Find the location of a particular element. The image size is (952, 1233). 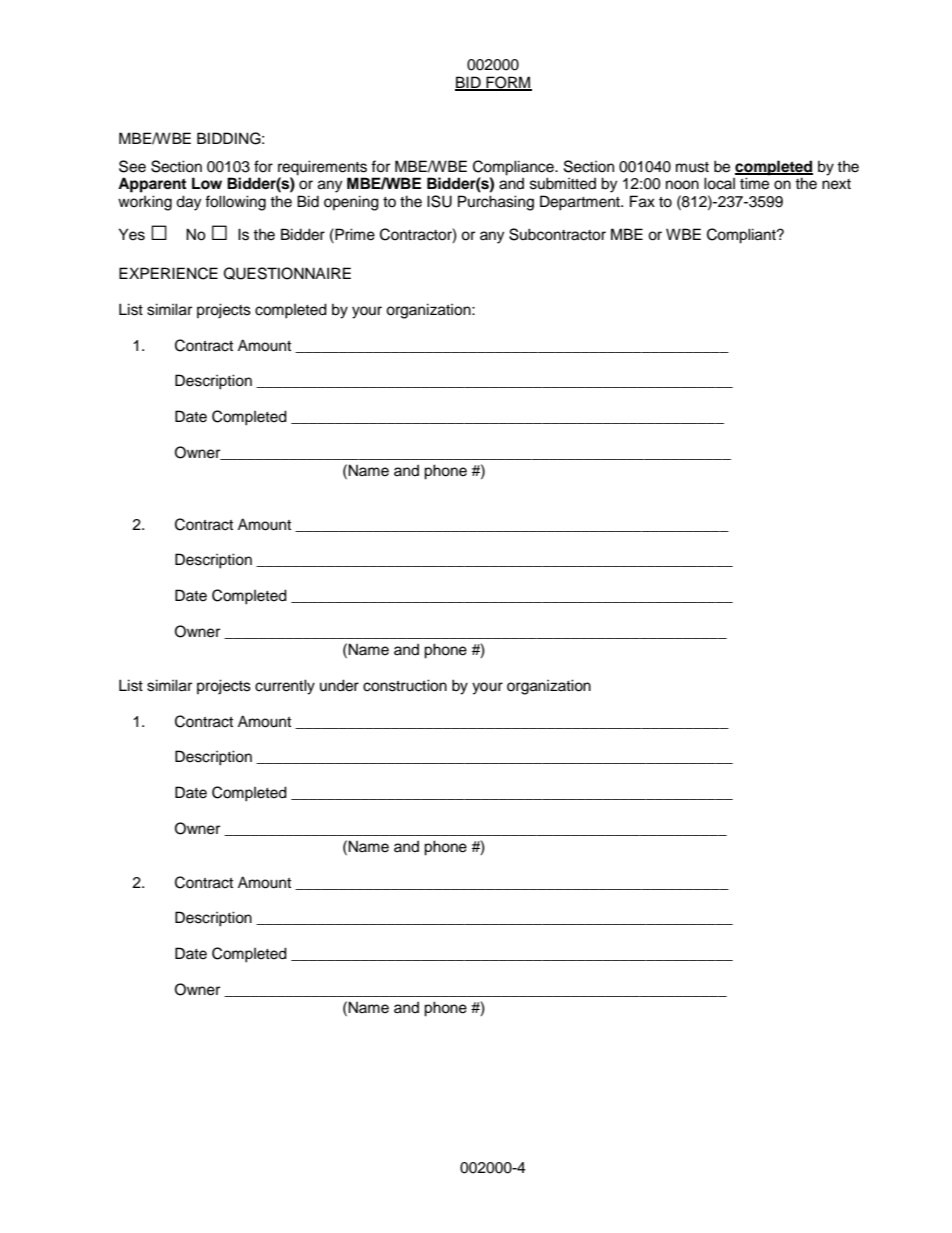

under is located at coordinates (339, 685).
